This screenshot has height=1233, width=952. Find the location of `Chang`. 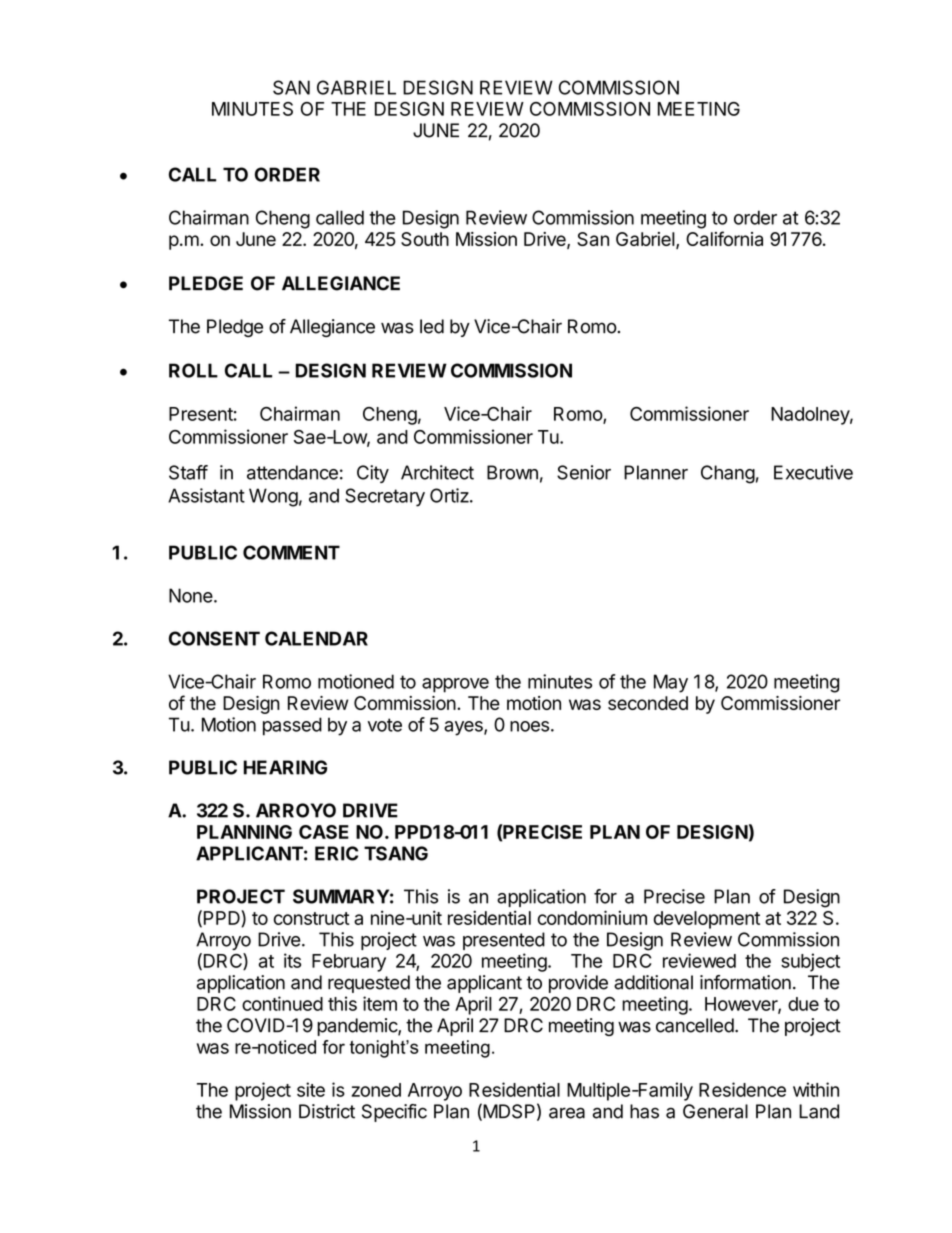

Chang is located at coordinates (728, 474).
